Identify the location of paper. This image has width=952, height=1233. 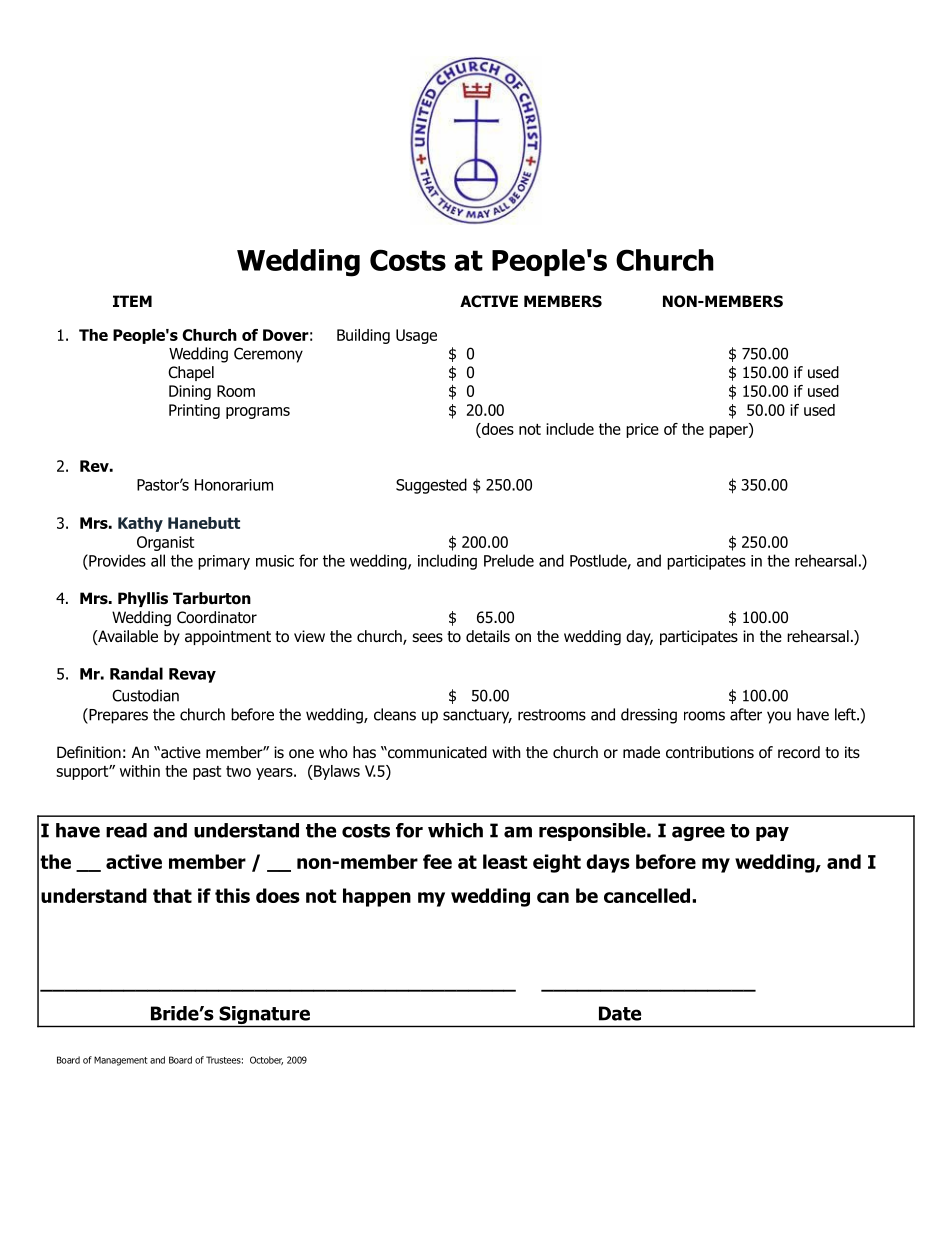
(729, 432).
